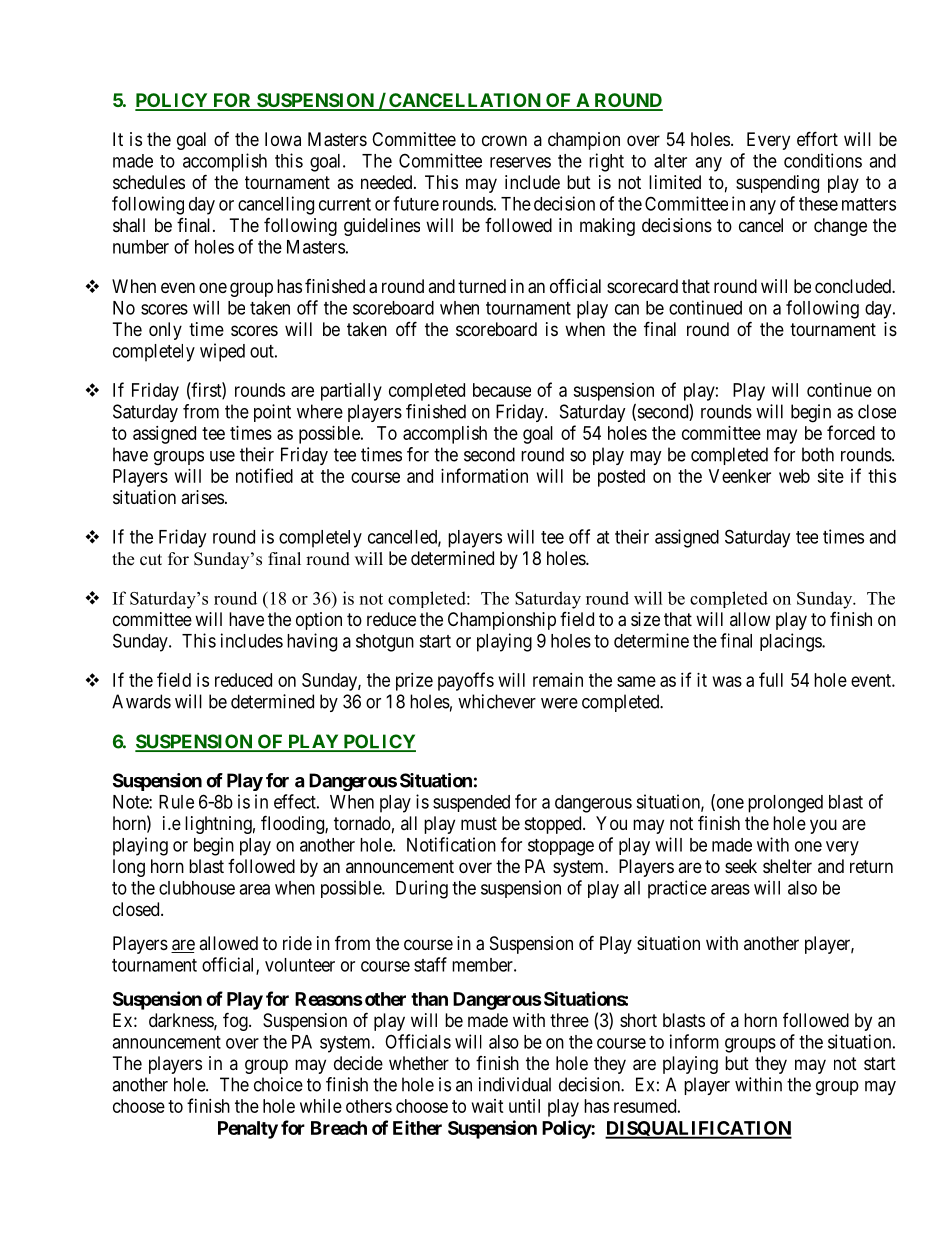 This screenshot has width=952, height=1233. I want to click on having, so click(312, 642).
